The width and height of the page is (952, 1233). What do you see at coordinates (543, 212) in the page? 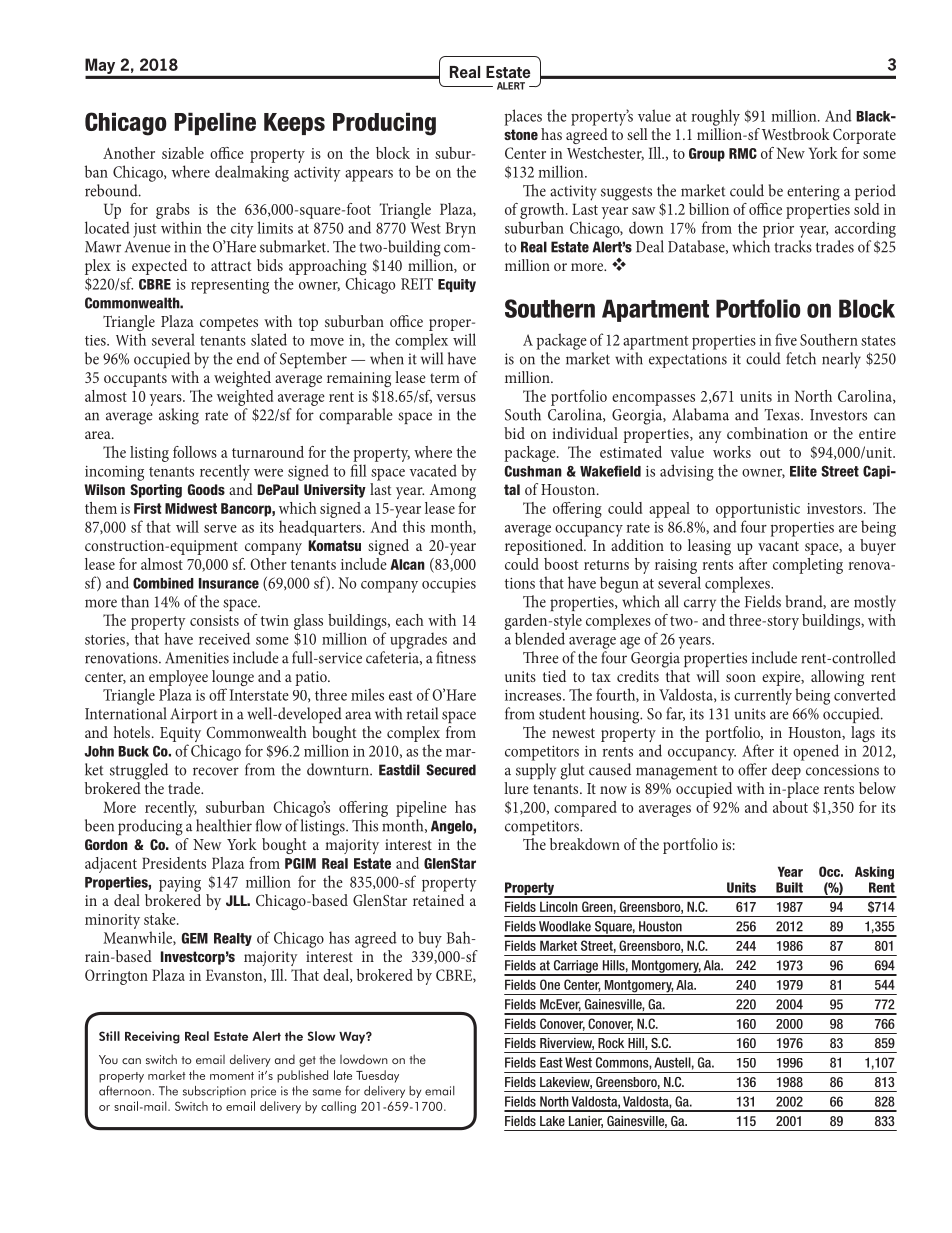
I see `growth` at bounding box center [543, 212].
